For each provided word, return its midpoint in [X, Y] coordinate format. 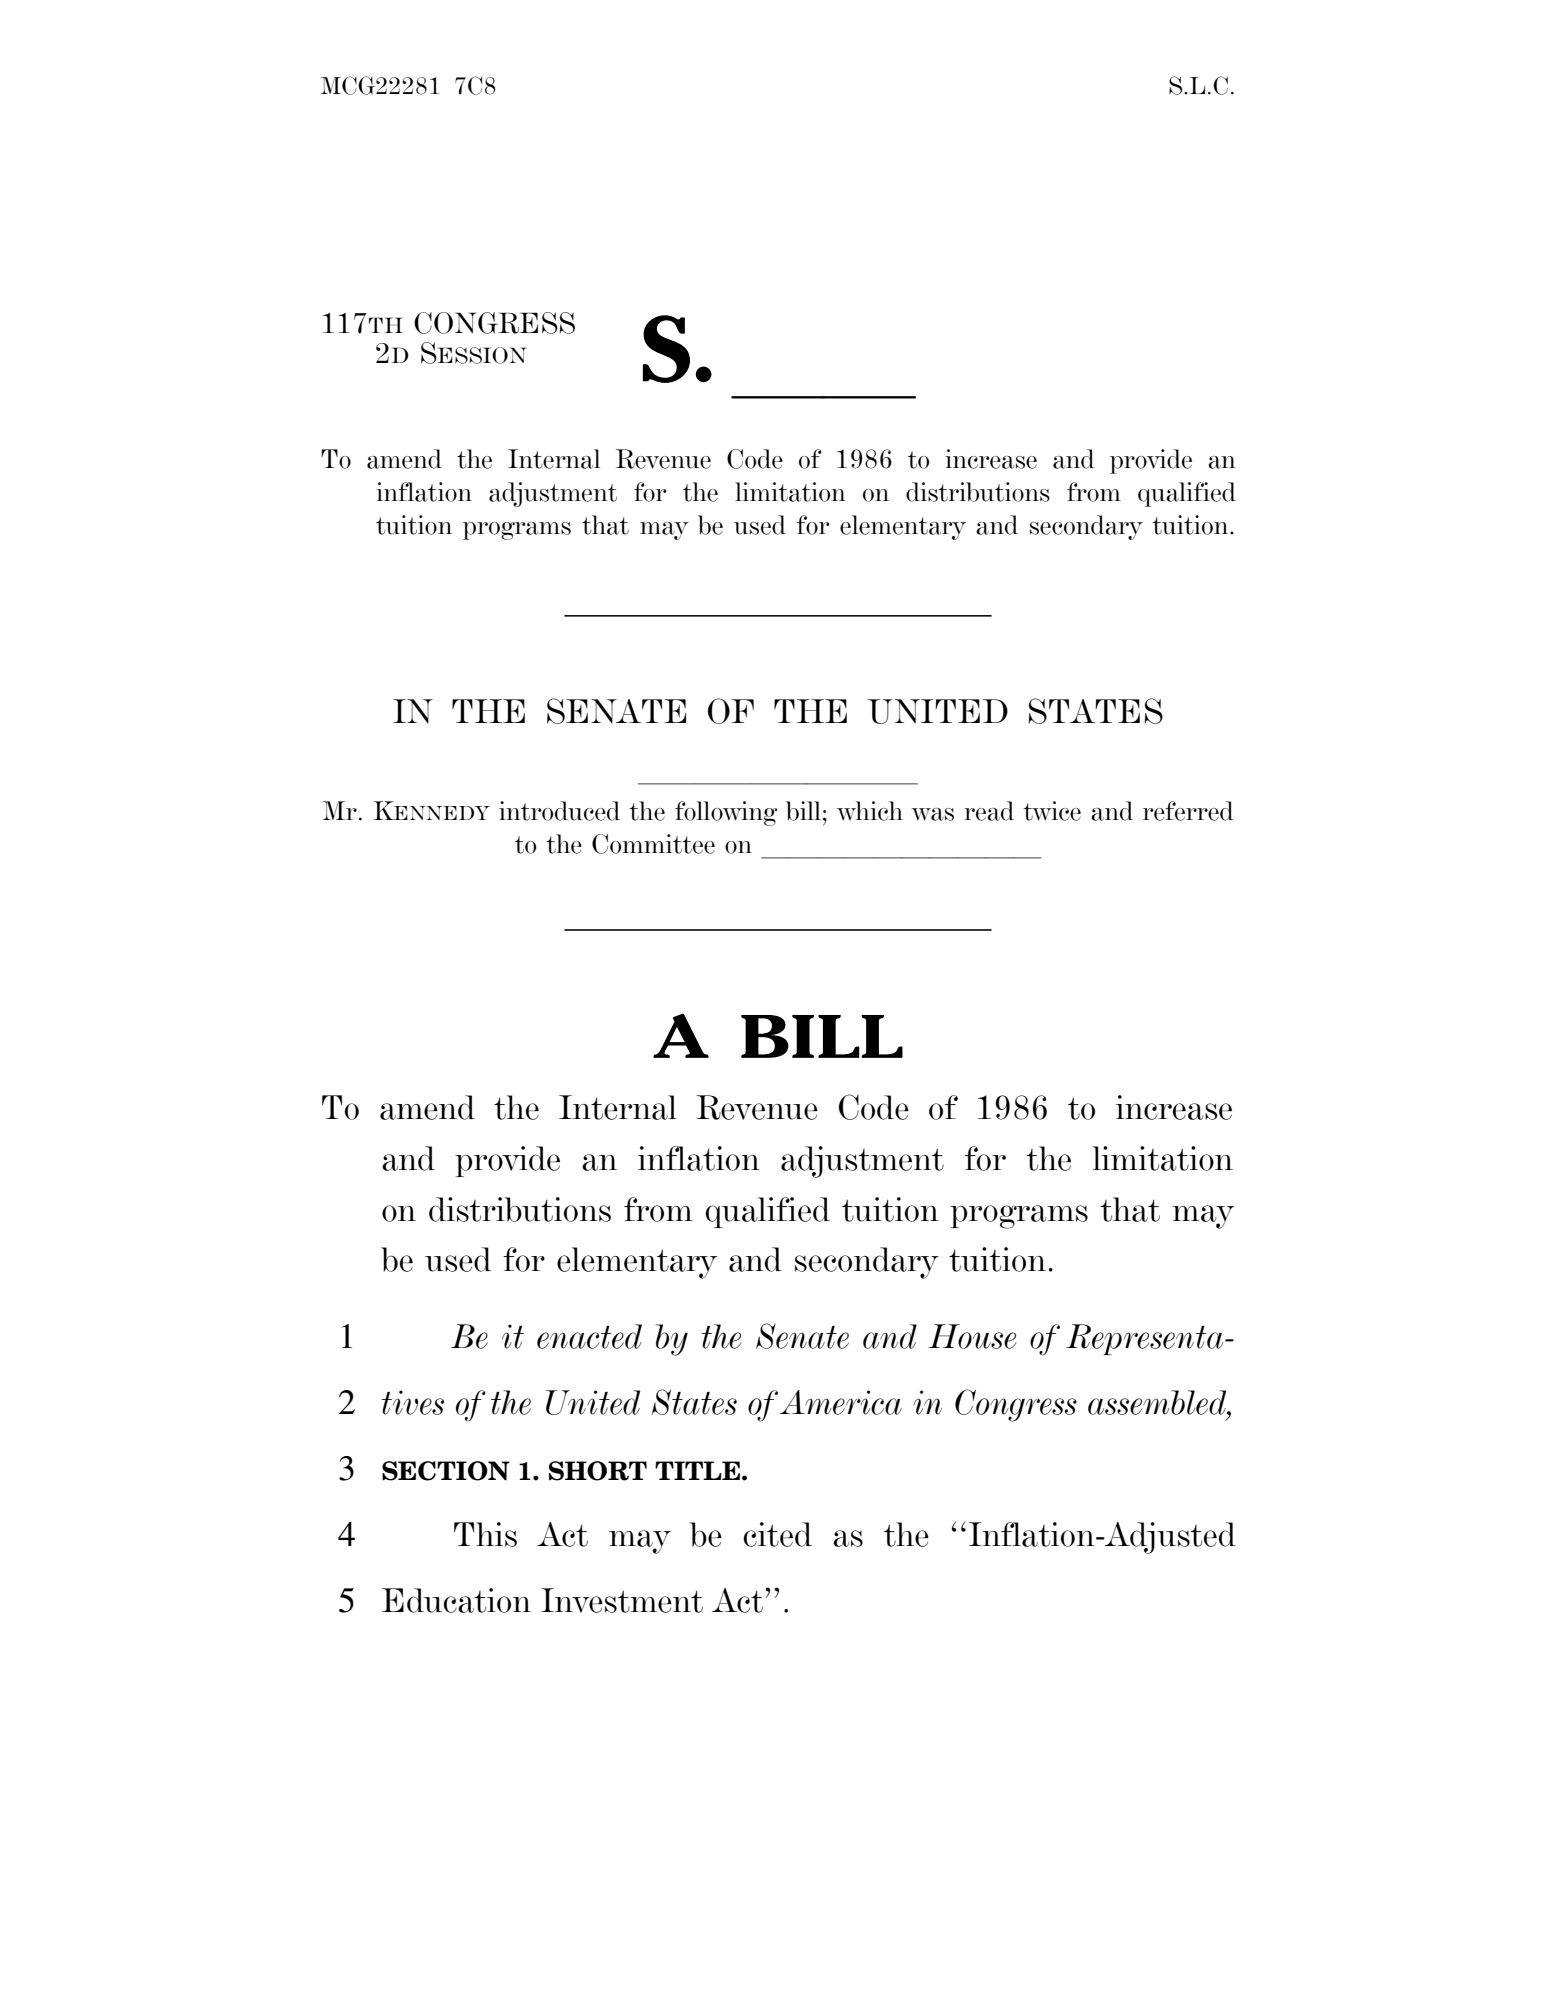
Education [456, 1600]
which [870, 811]
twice [1052, 811]
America [841, 1402]
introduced [559, 811]
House [972, 1336]
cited [777, 1534]
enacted [589, 1336]
